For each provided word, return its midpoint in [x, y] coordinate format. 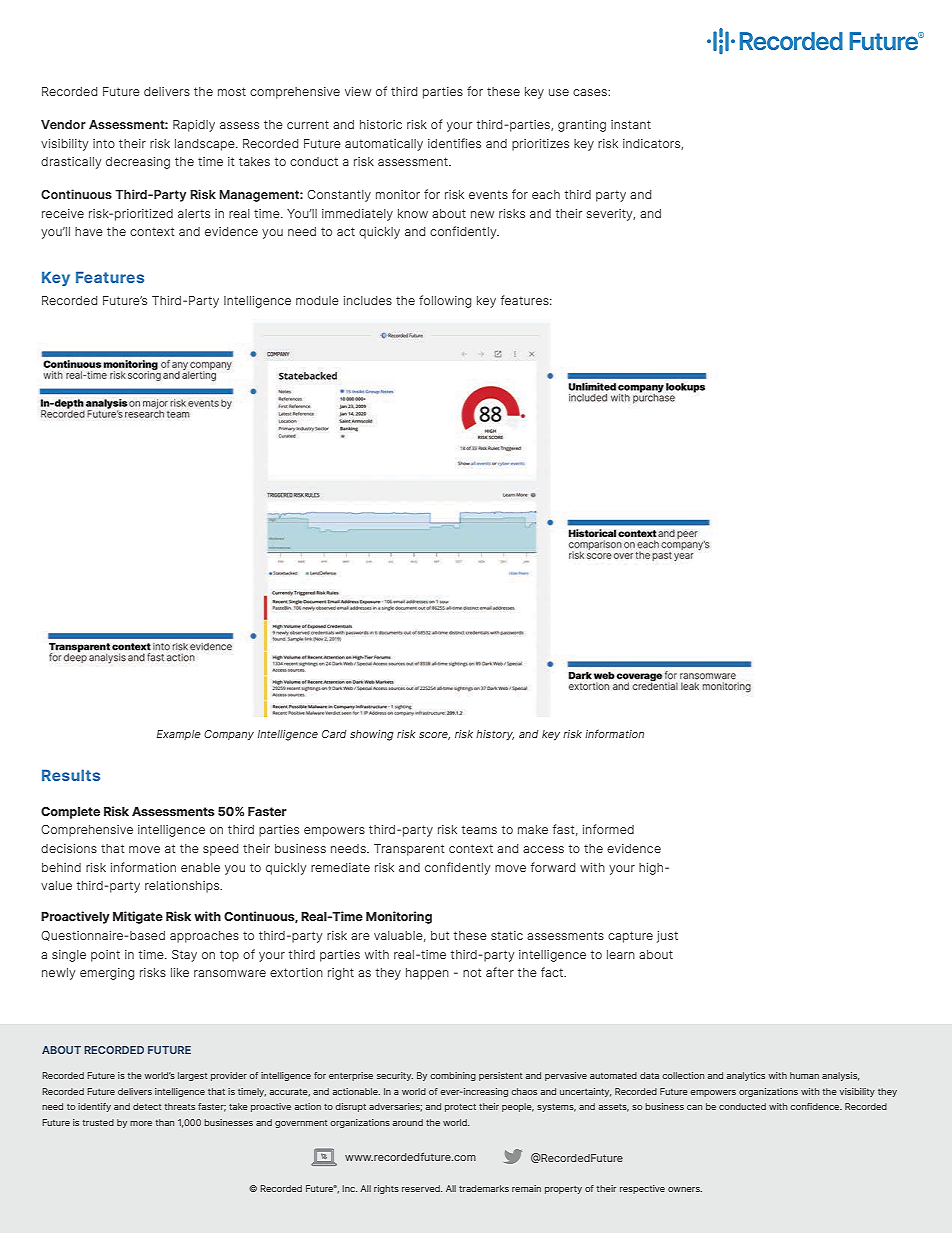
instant [631, 124]
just [667, 937]
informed [608, 829]
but [440, 935]
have [89, 231]
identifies [454, 143]
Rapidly [194, 126]
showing [371, 735]
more [141, 1123]
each [546, 194]
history [495, 735]
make [533, 829]
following [445, 301]
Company [229, 735]
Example [179, 735]
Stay [184, 956]
